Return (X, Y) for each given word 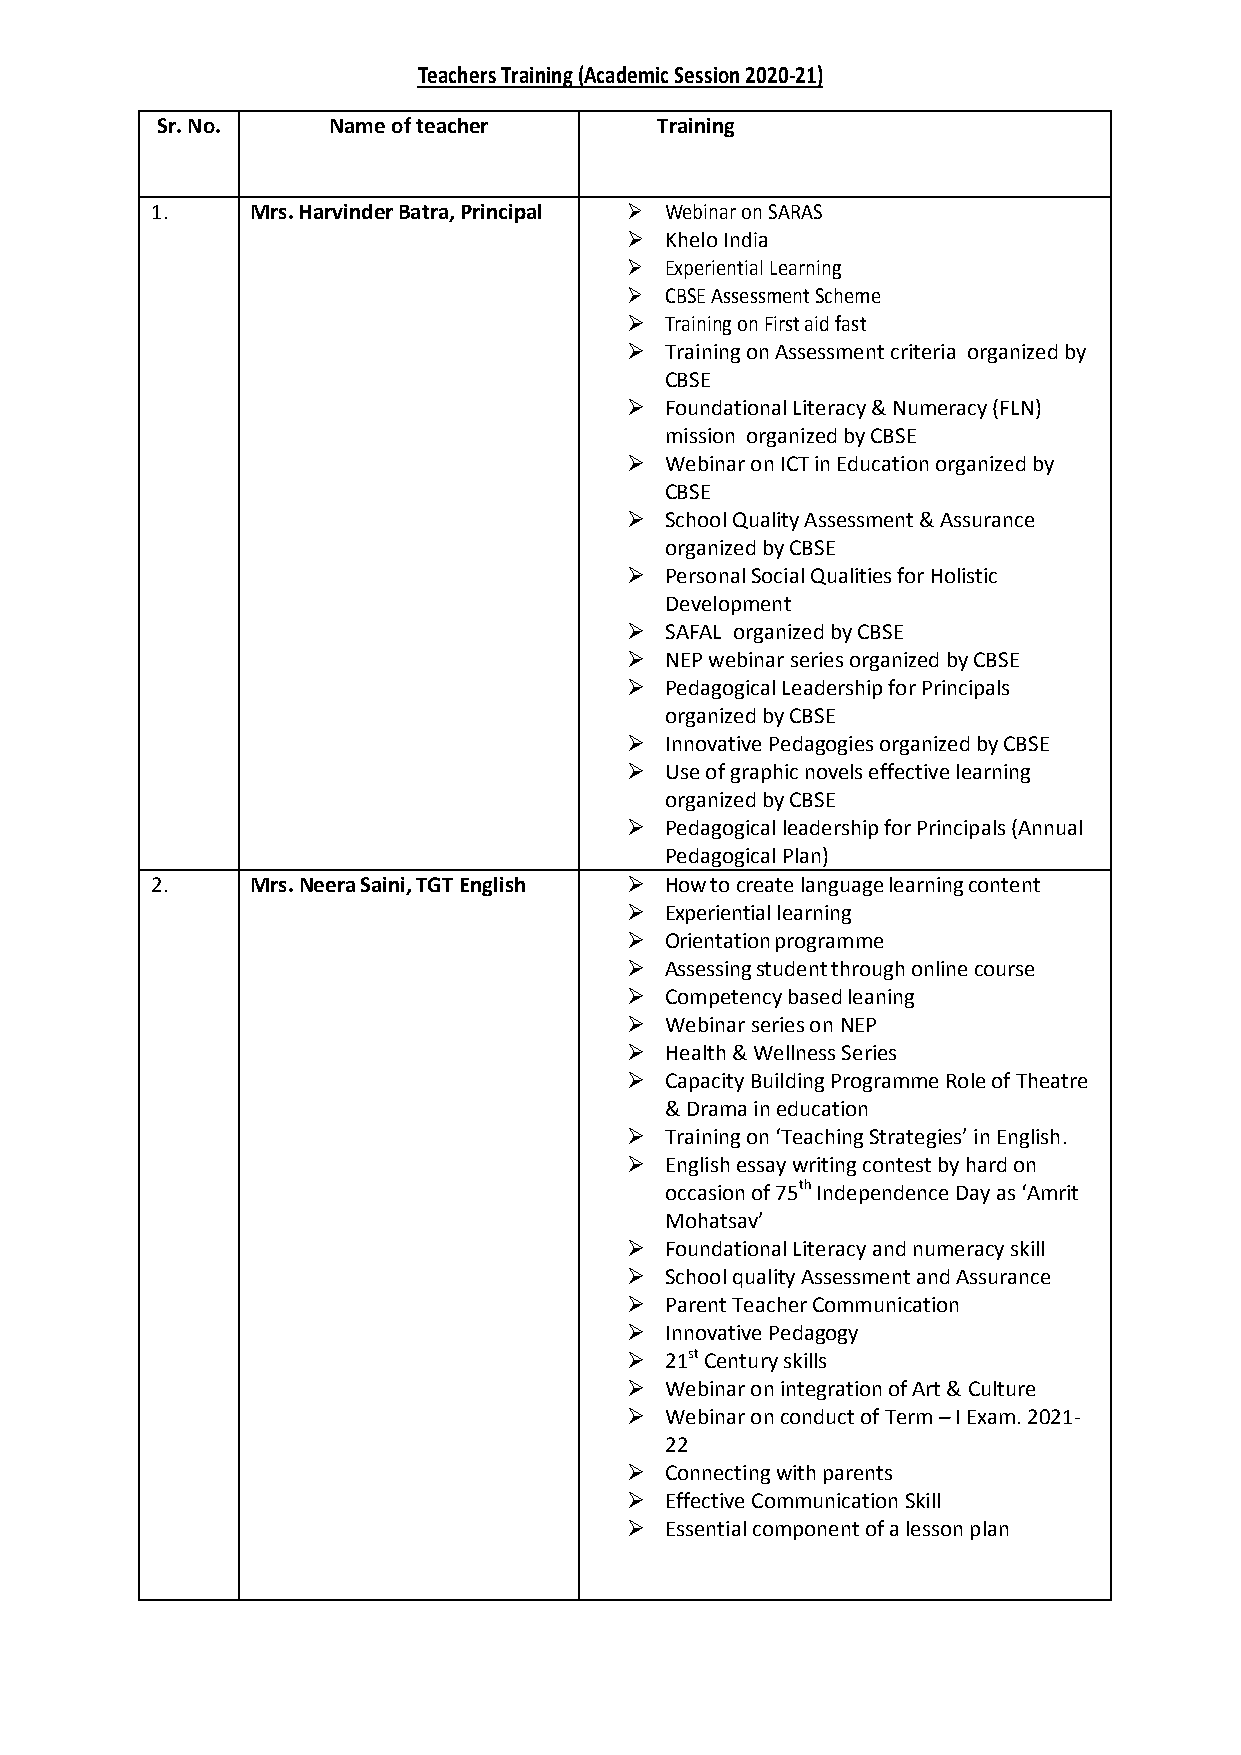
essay (761, 1168)
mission (700, 435)
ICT (795, 463)
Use (683, 772)
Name (358, 126)
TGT (434, 884)
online (939, 968)
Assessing (708, 970)
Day (973, 1195)
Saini (384, 886)
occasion (705, 1192)
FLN (1017, 408)
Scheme (848, 295)
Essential (706, 1528)
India (746, 239)
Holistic (964, 575)
